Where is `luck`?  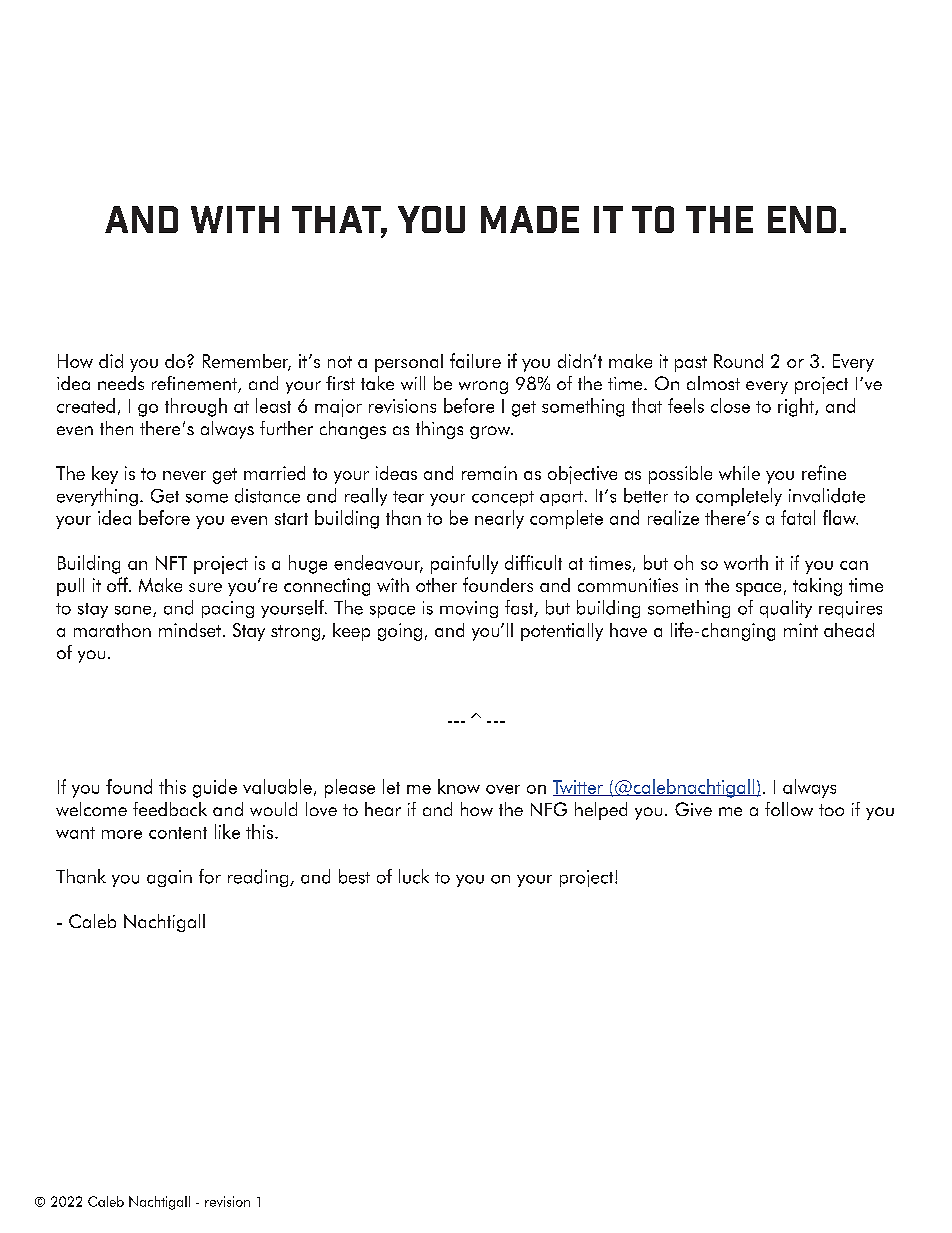 luck is located at coordinates (414, 876).
